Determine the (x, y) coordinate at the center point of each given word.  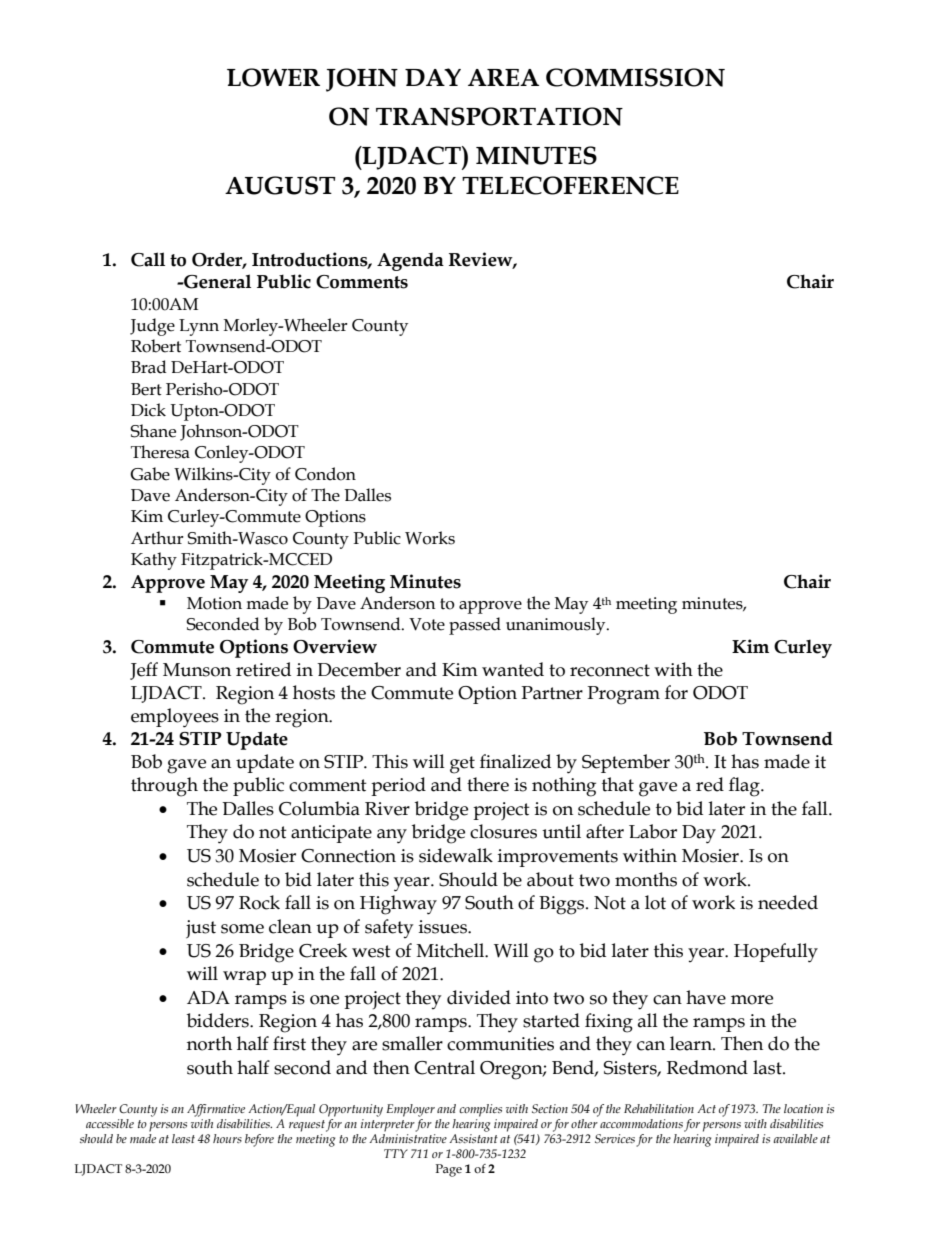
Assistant (473, 1137)
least (183, 1138)
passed (475, 626)
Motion (214, 603)
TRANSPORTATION (499, 116)
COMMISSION (635, 77)
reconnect (610, 670)
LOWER (273, 77)
